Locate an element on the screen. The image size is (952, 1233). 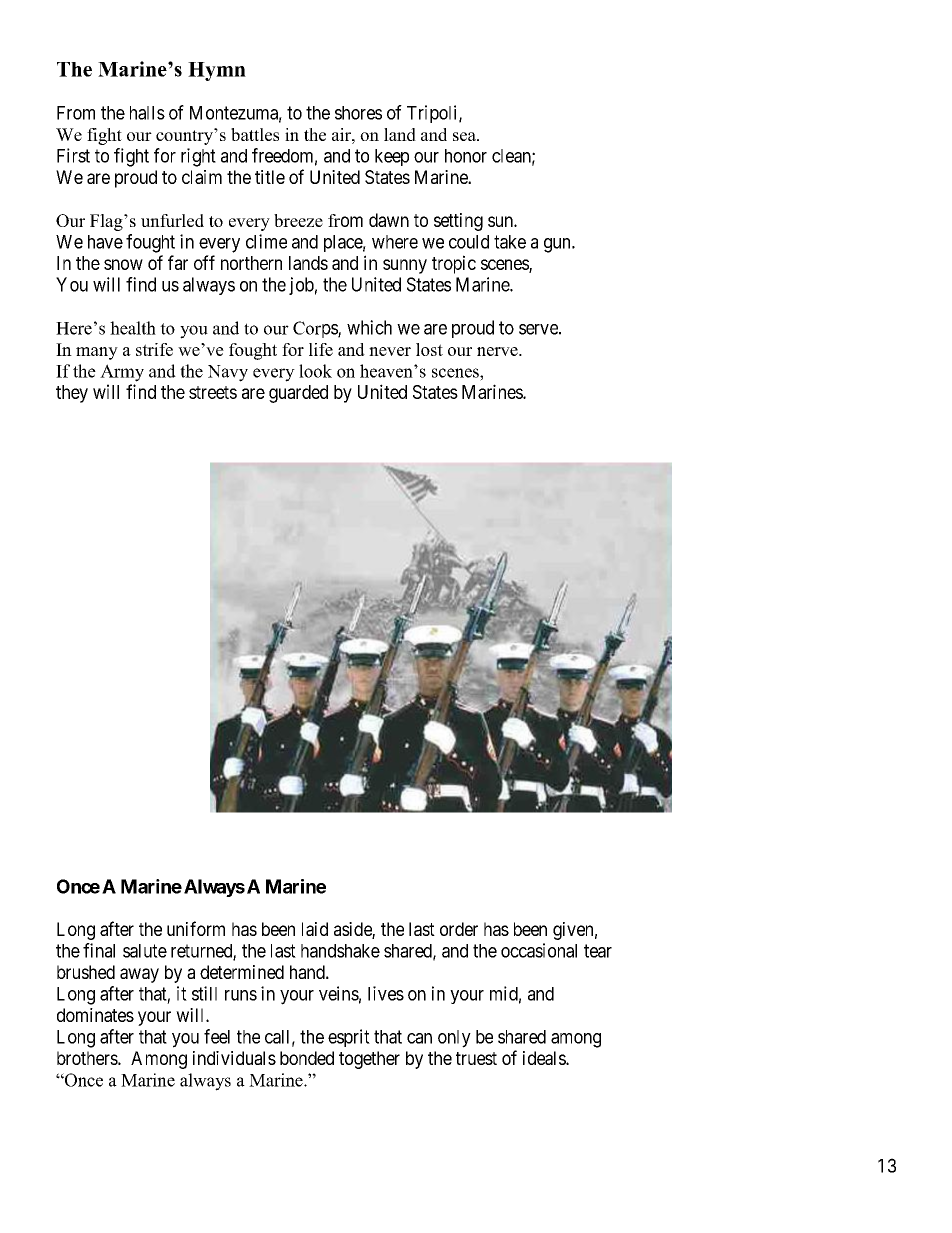
halls is located at coordinates (147, 113).
